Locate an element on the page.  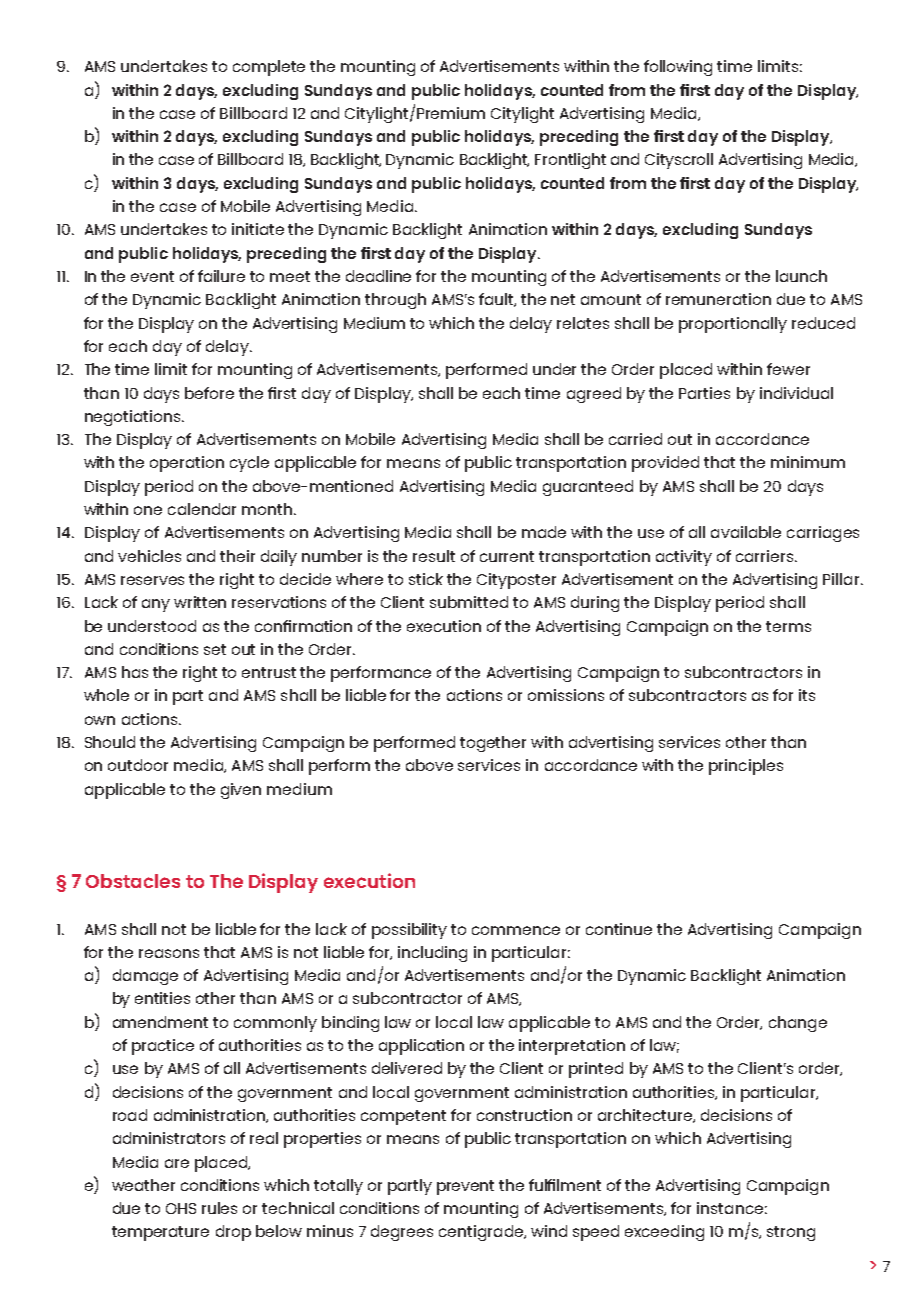
set is located at coordinates (215, 649).
